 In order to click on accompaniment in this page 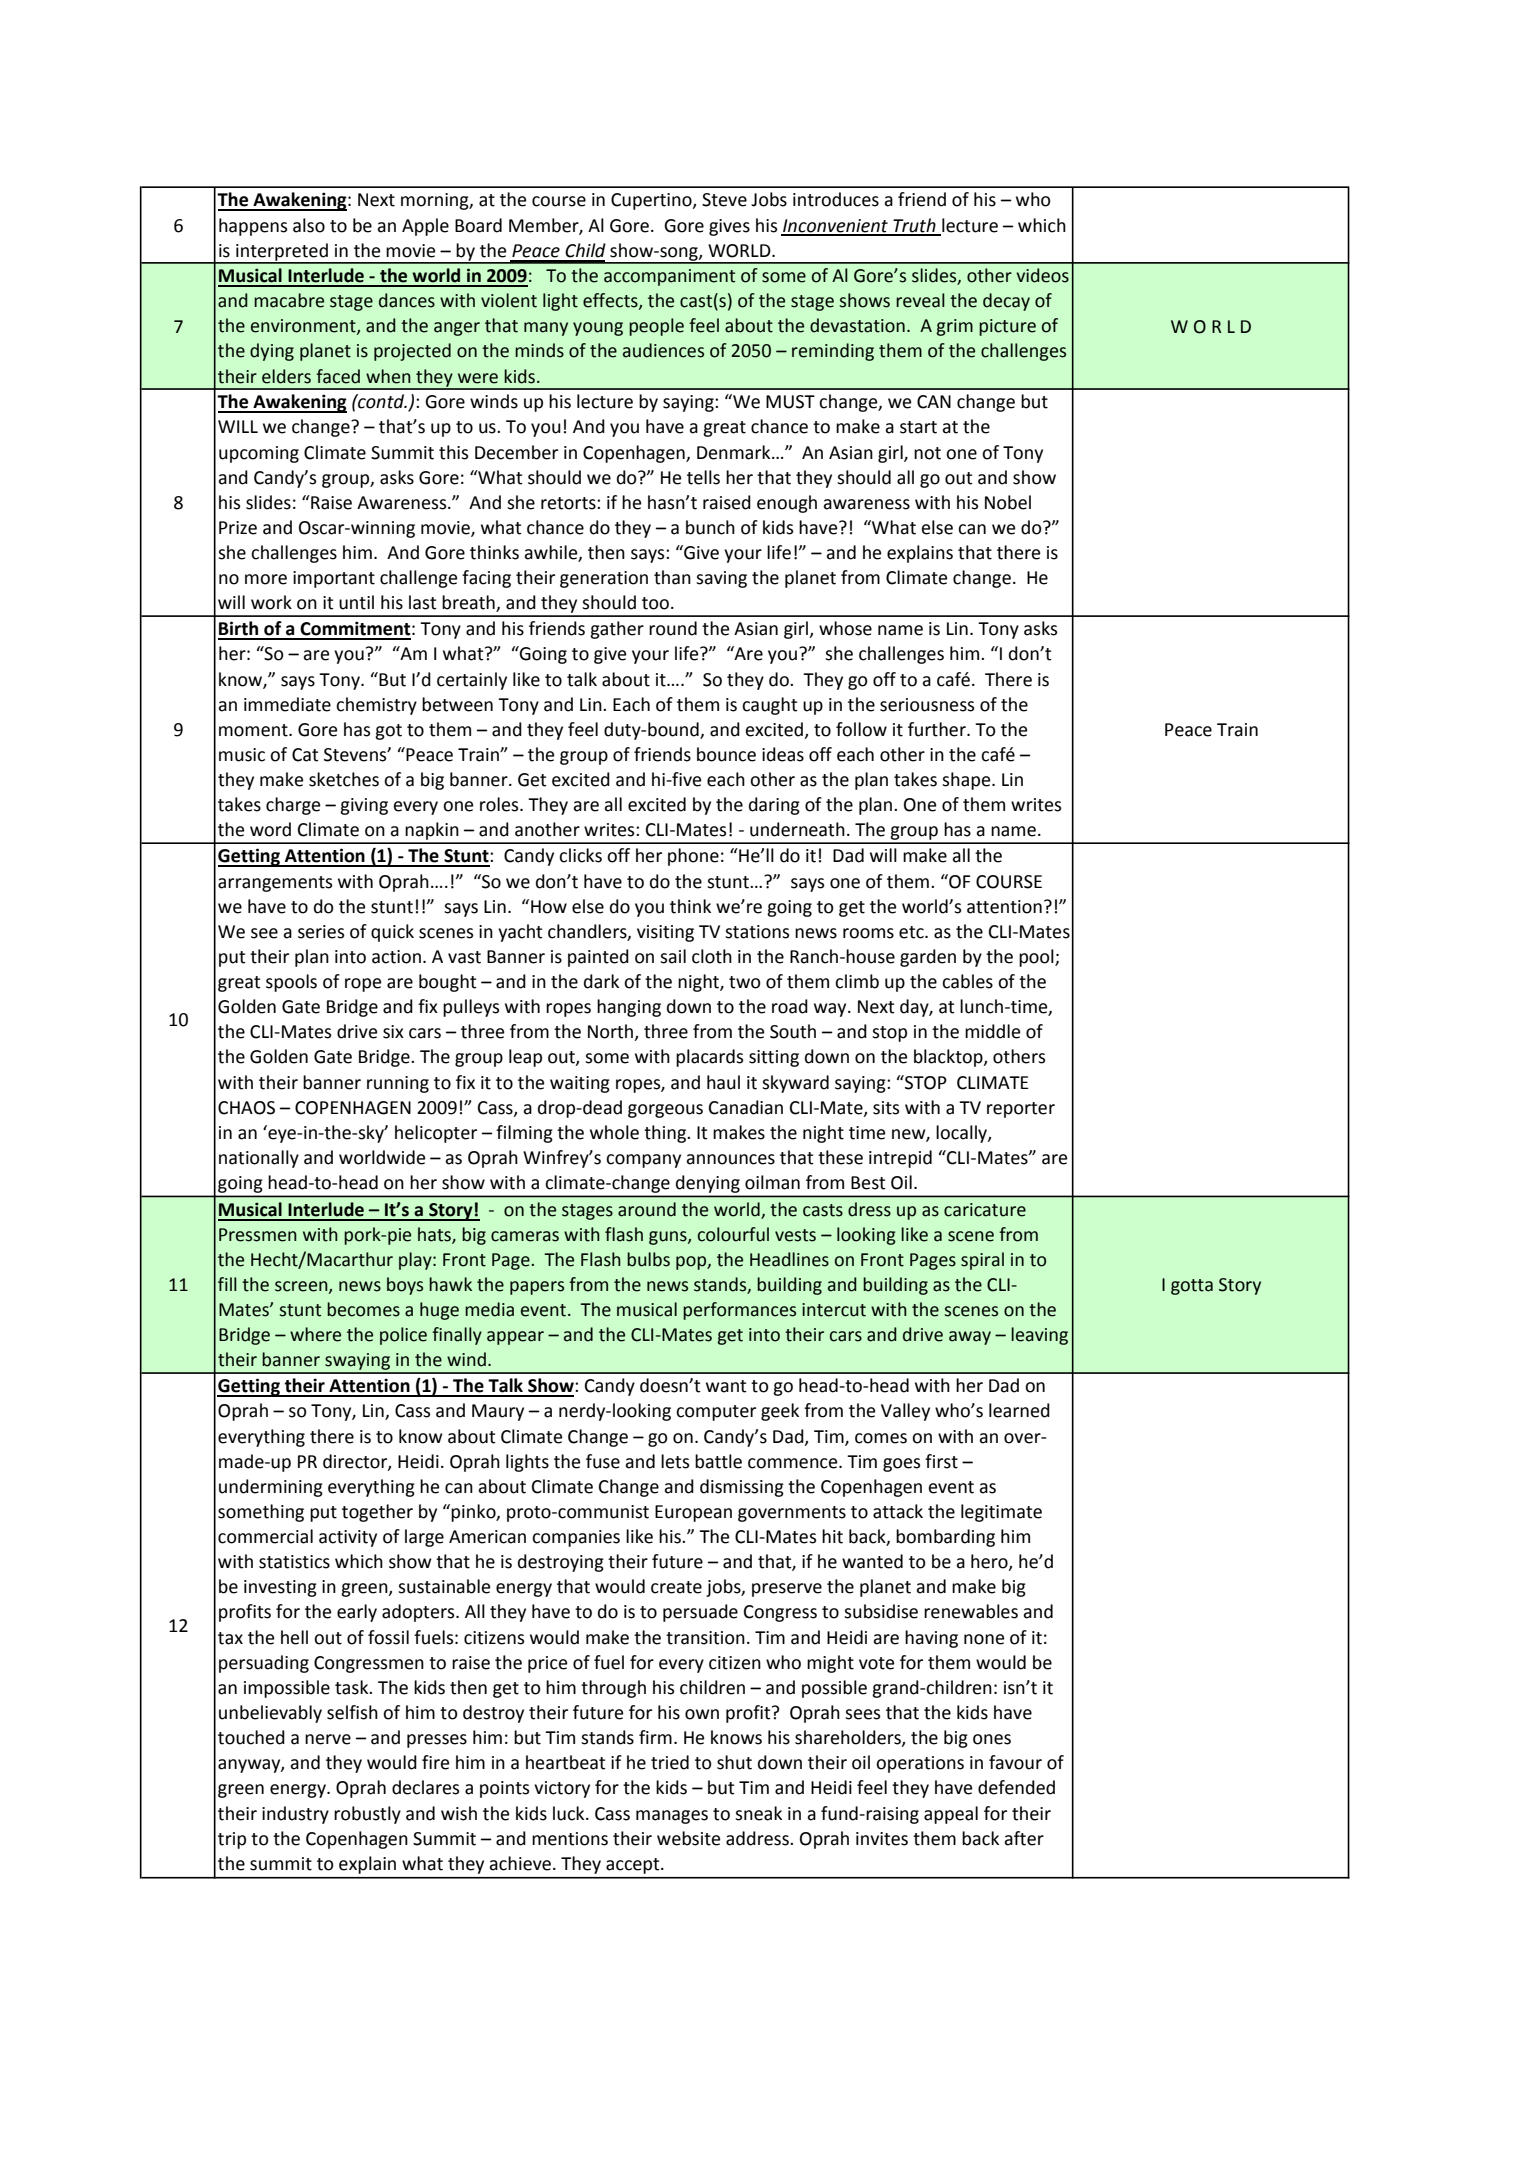, I will do `click(669, 277)`.
